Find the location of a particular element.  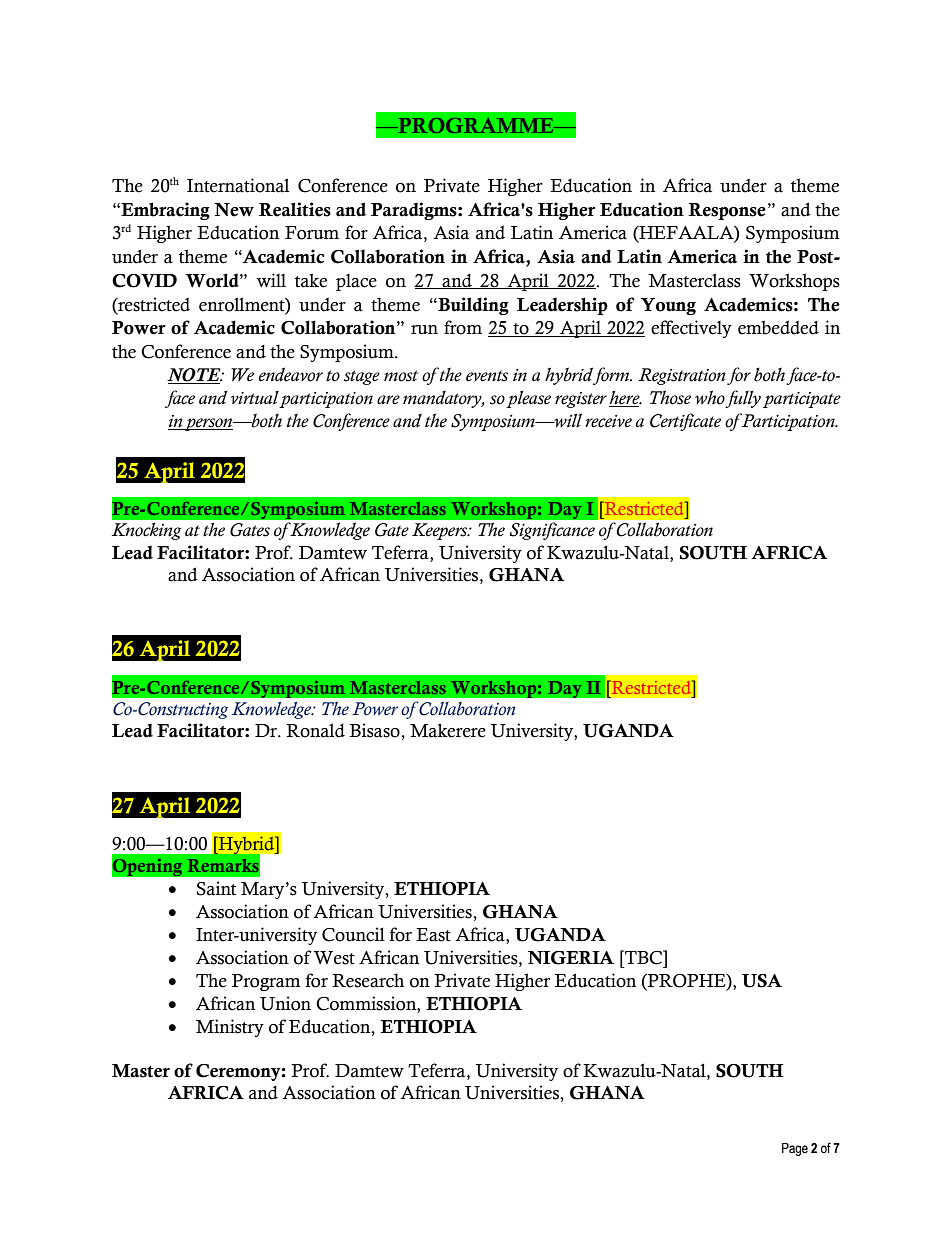

Ministry is located at coordinates (230, 1028).
